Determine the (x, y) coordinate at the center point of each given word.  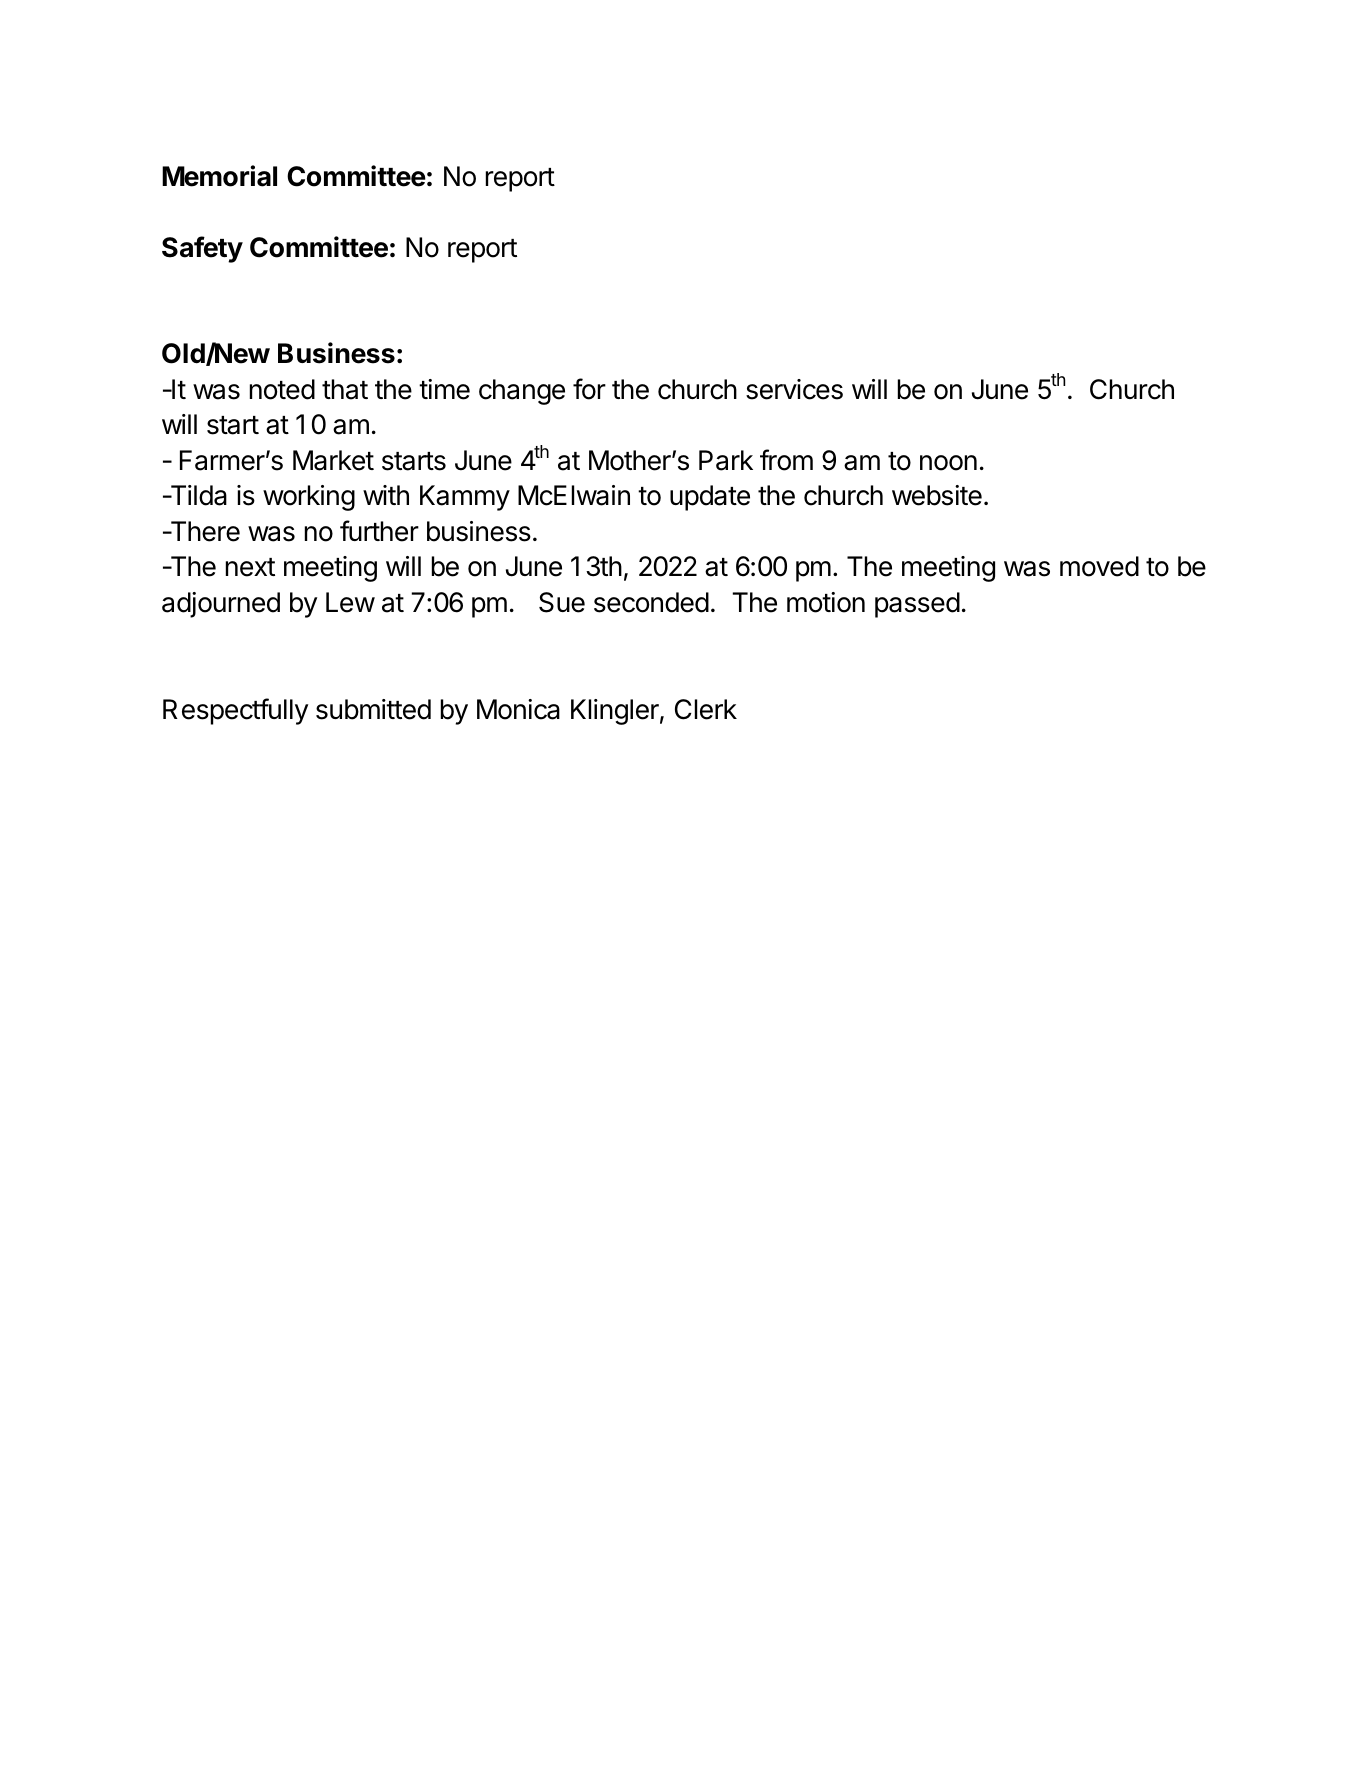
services (794, 389)
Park (726, 460)
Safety (202, 249)
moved (1099, 566)
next (250, 567)
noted (282, 389)
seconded (651, 602)
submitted (373, 709)
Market (333, 460)
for (589, 389)
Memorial (219, 176)
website (937, 495)
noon (948, 463)
